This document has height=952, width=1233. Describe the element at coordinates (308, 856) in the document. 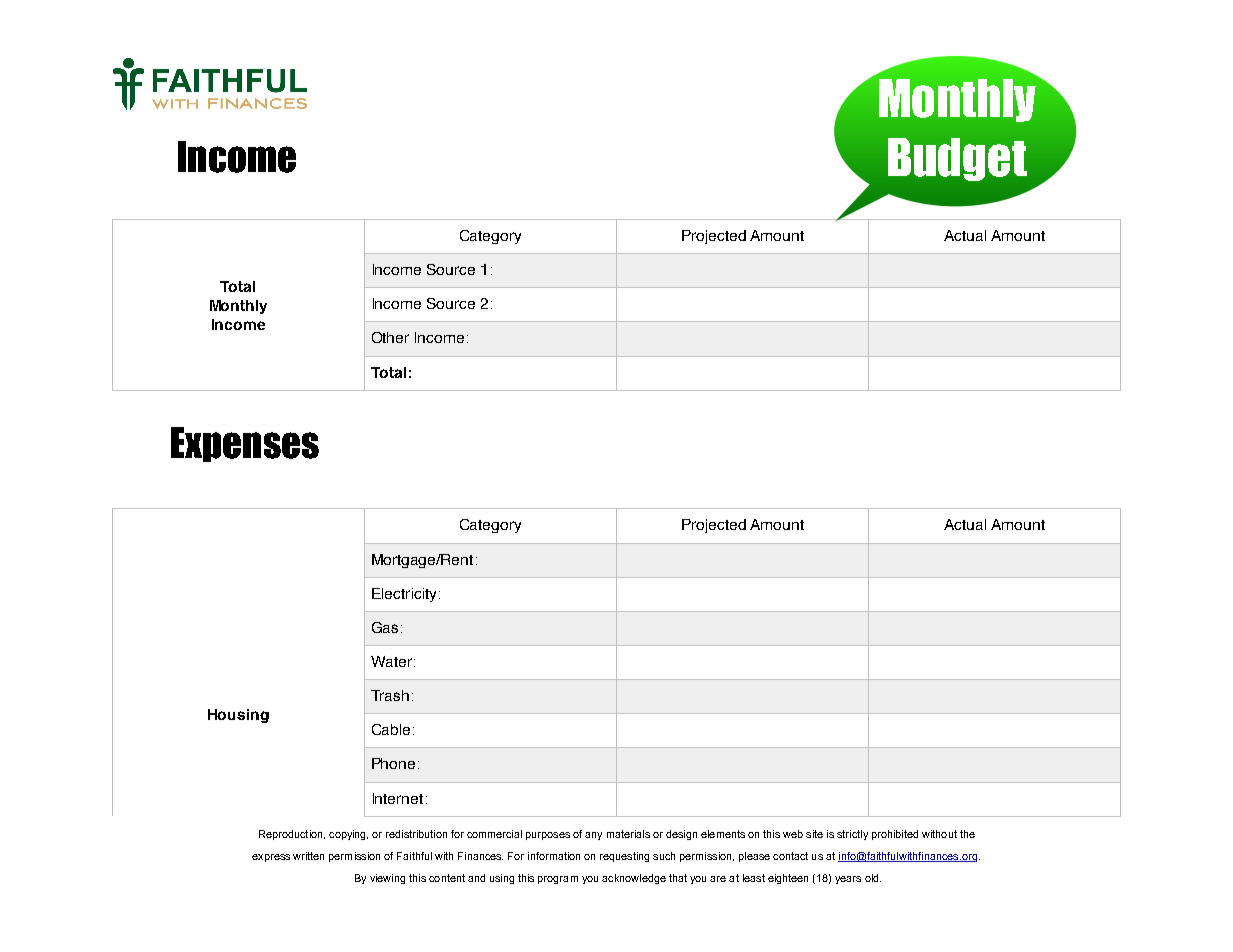

I see `written` at that location.
